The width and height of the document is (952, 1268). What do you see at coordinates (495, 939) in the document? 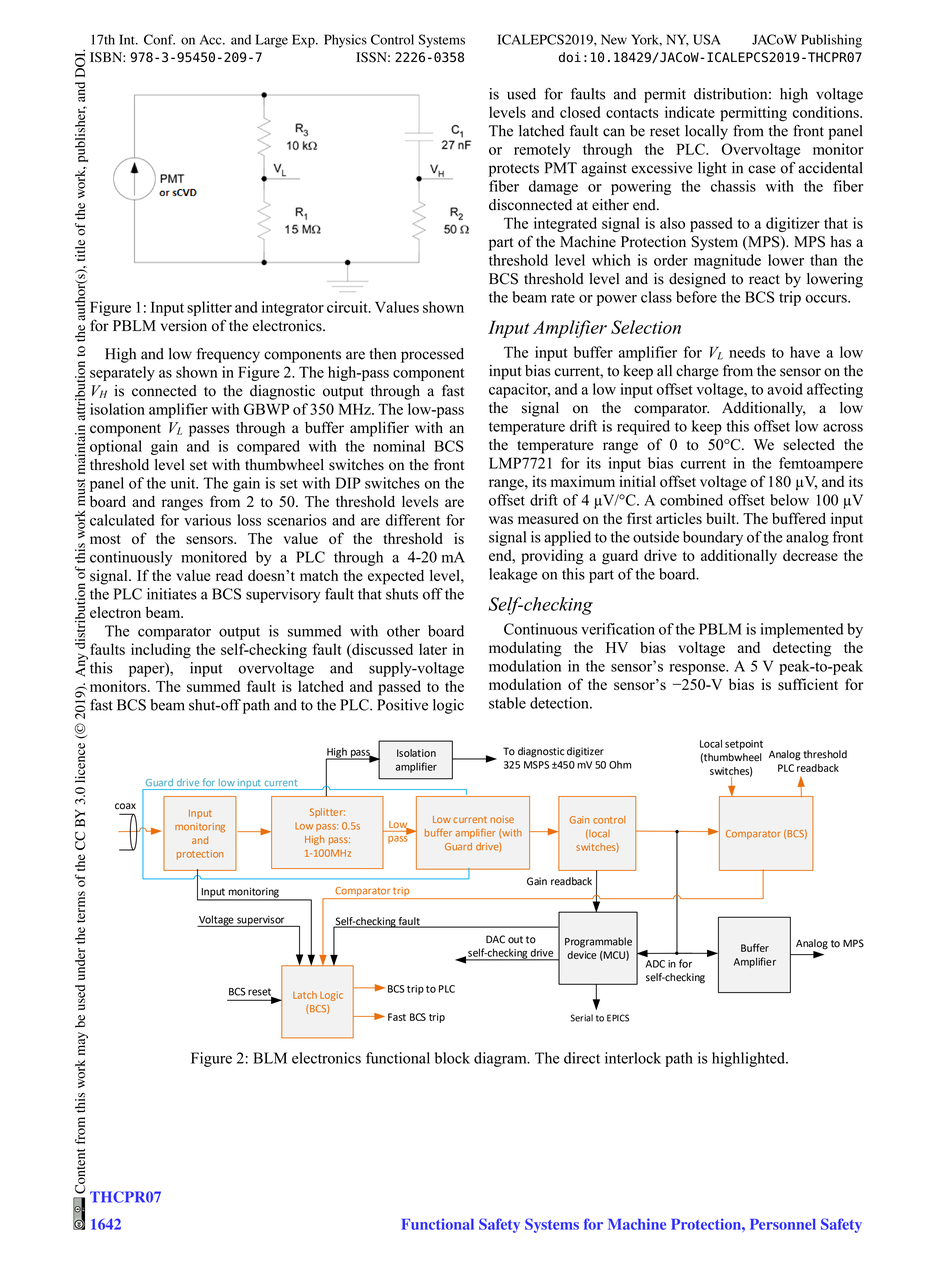
I see `DAC` at bounding box center [495, 939].
